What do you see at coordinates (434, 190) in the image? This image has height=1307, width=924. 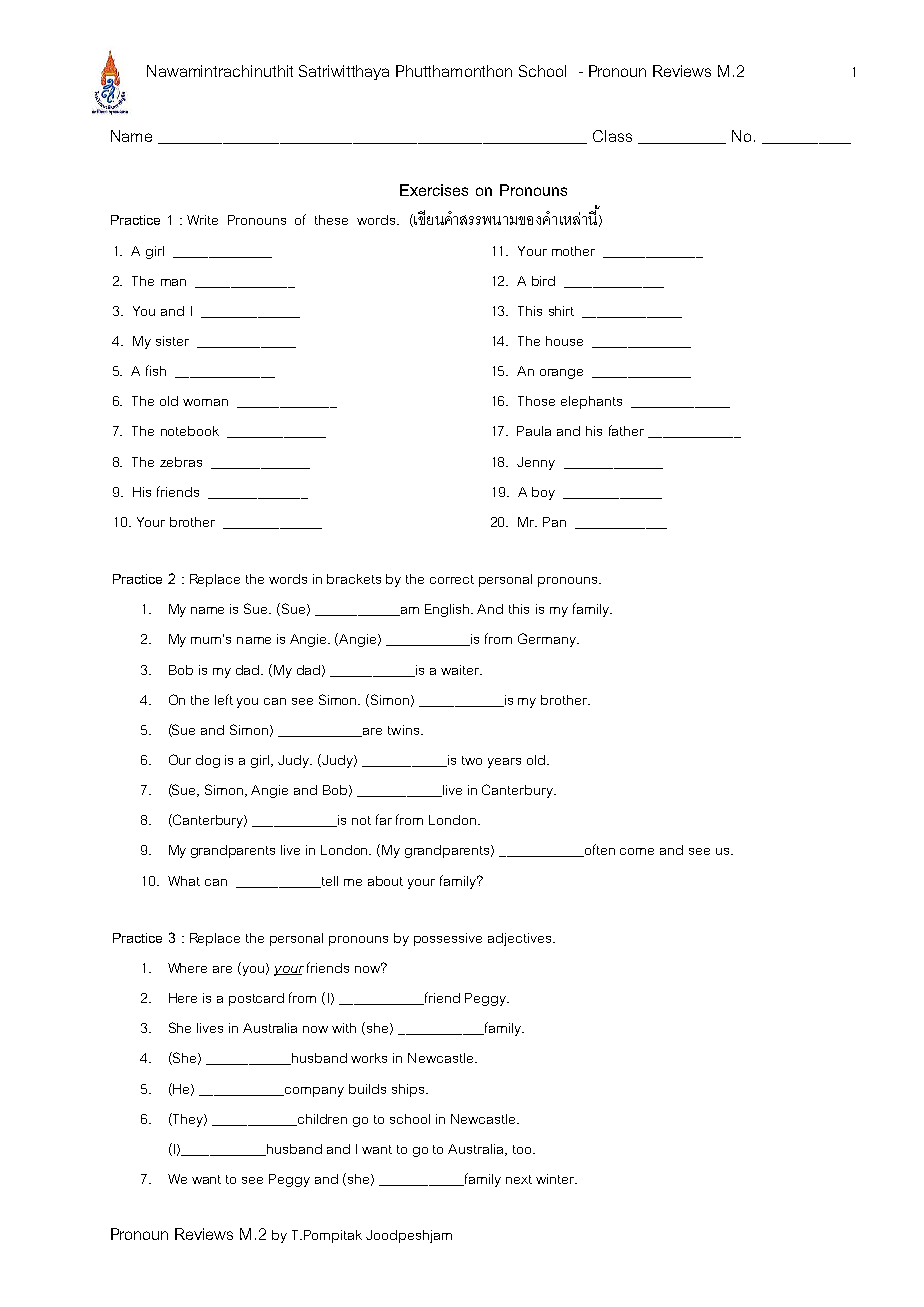 I see `Exercises` at bounding box center [434, 190].
